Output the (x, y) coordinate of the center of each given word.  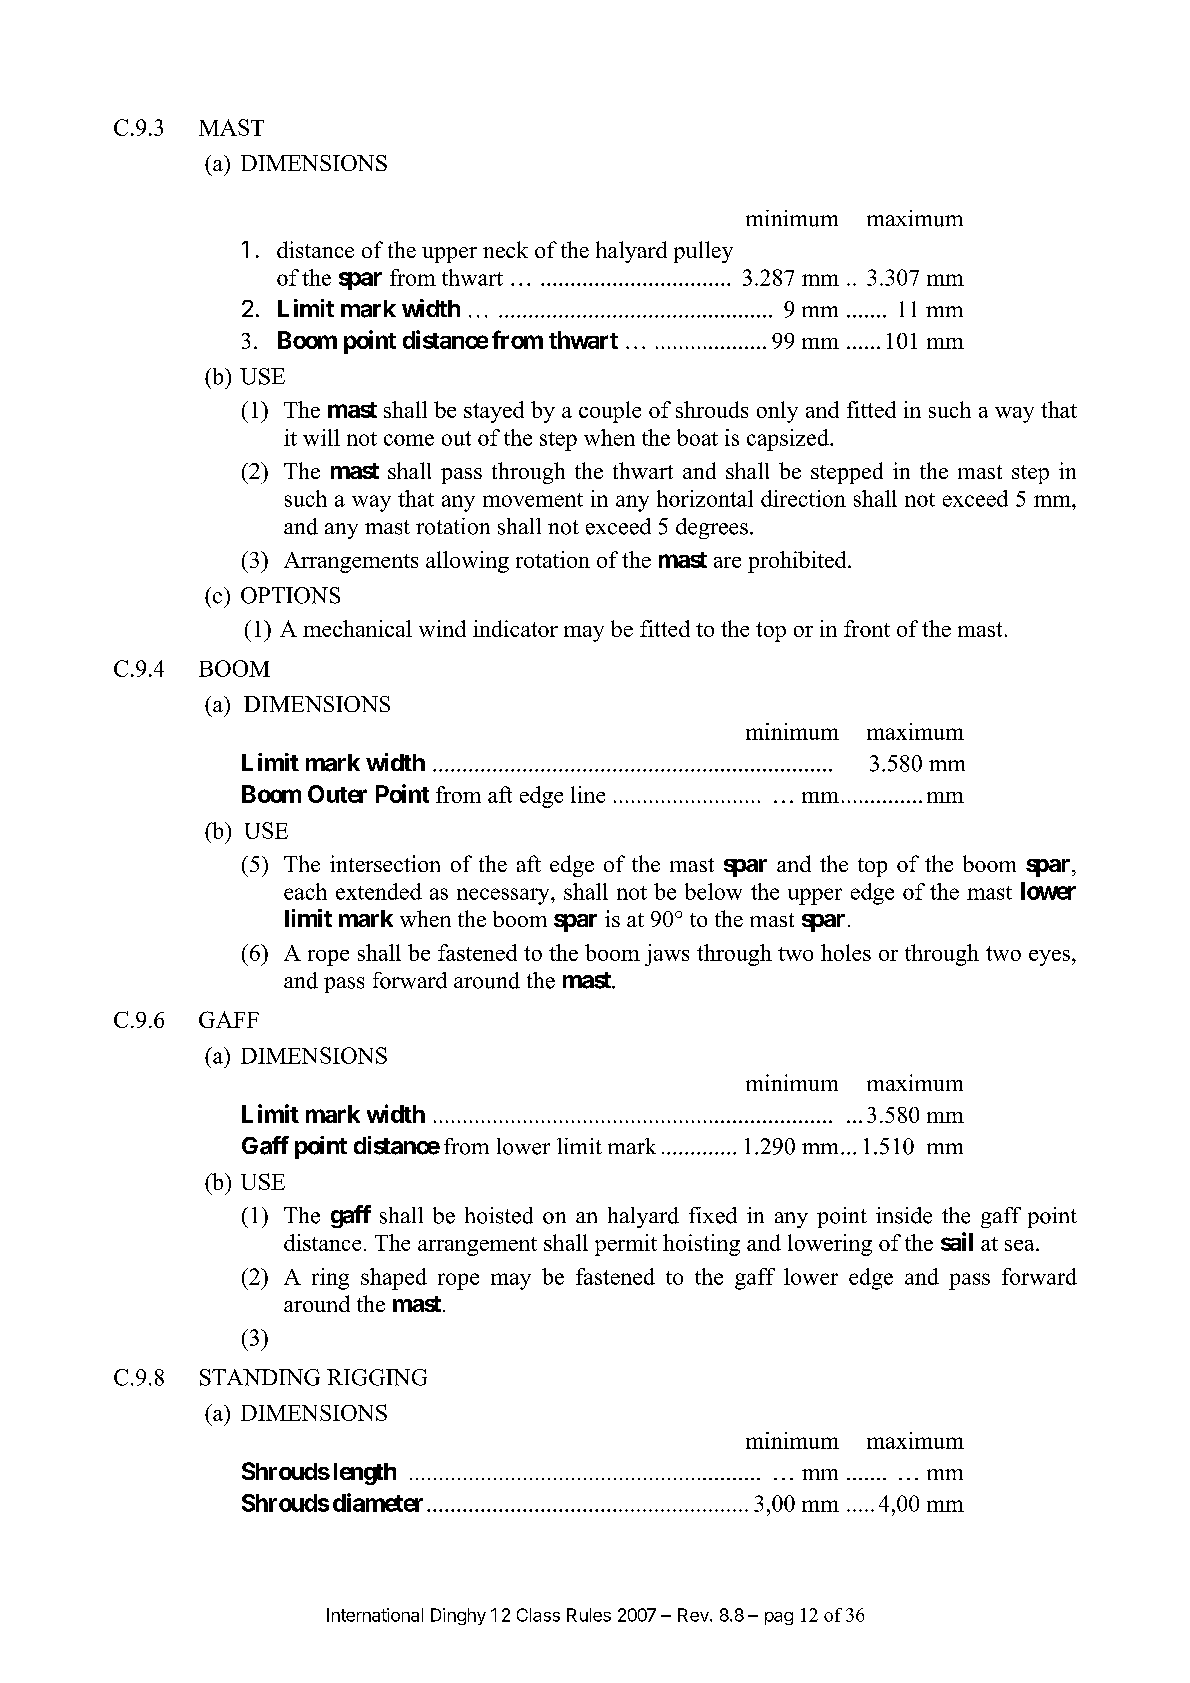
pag (779, 1618)
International (375, 1615)
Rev (694, 1615)
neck (505, 249)
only (777, 412)
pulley (703, 252)
